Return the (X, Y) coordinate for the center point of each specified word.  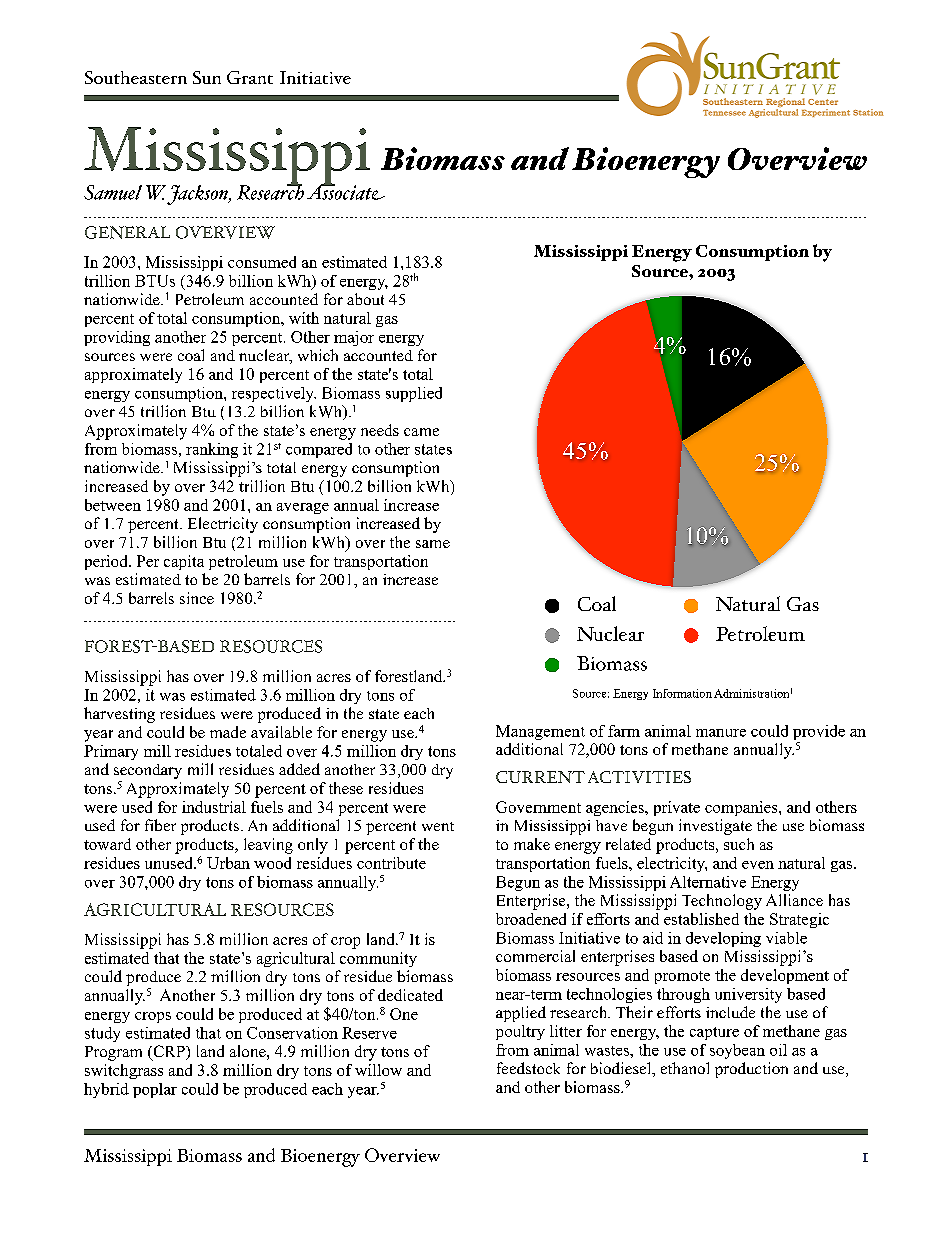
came (421, 432)
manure (721, 733)
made (228, 732)
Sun (207, 77)
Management (540, 732)
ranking (212, 450)
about (365, 299)
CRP (169, 1052)
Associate (346, 191)
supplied (414, 394)
